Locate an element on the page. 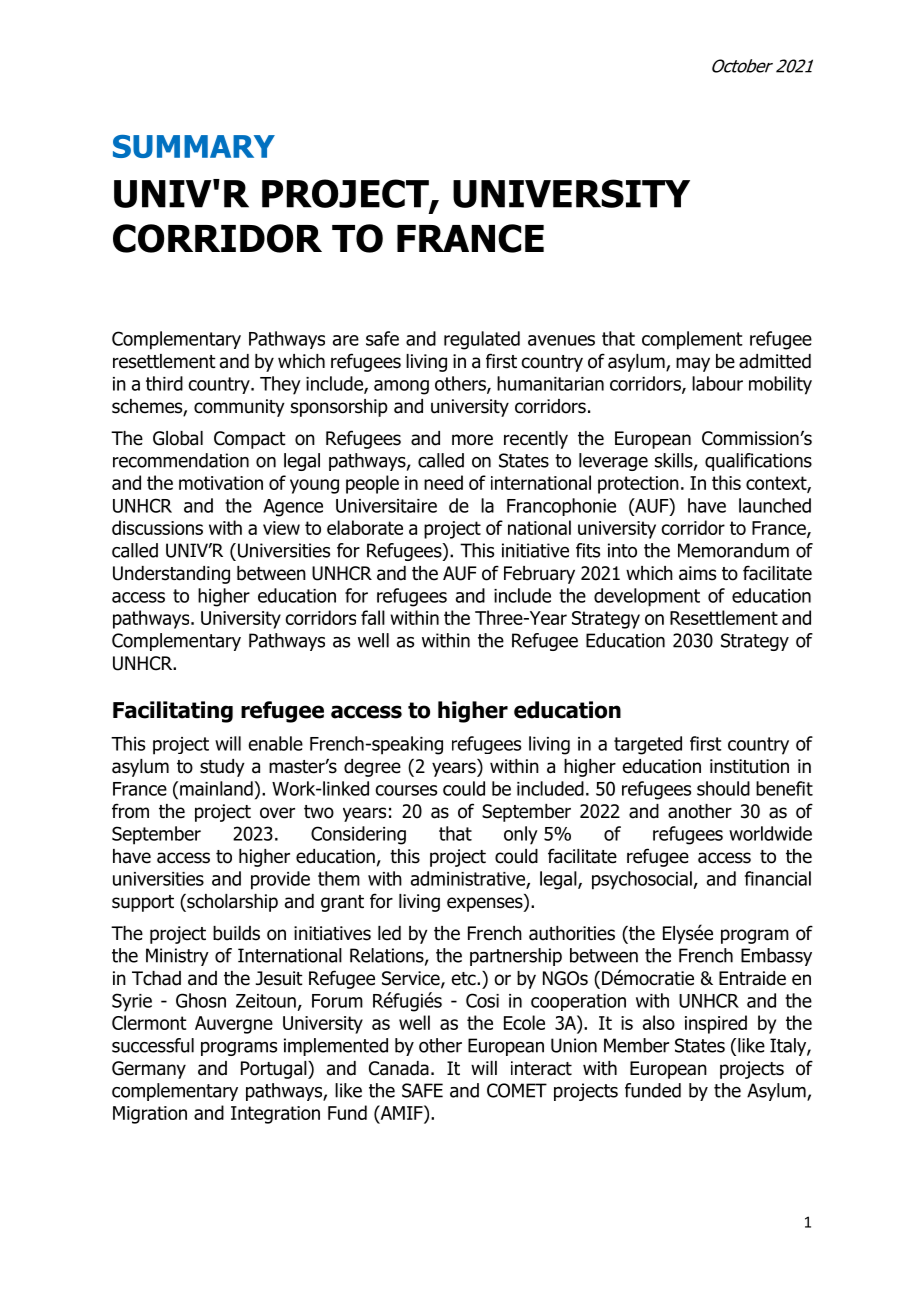 Image resolution: width=924 pixels, height=1308 pixels. regulated is located at coordinates (482, 340).
